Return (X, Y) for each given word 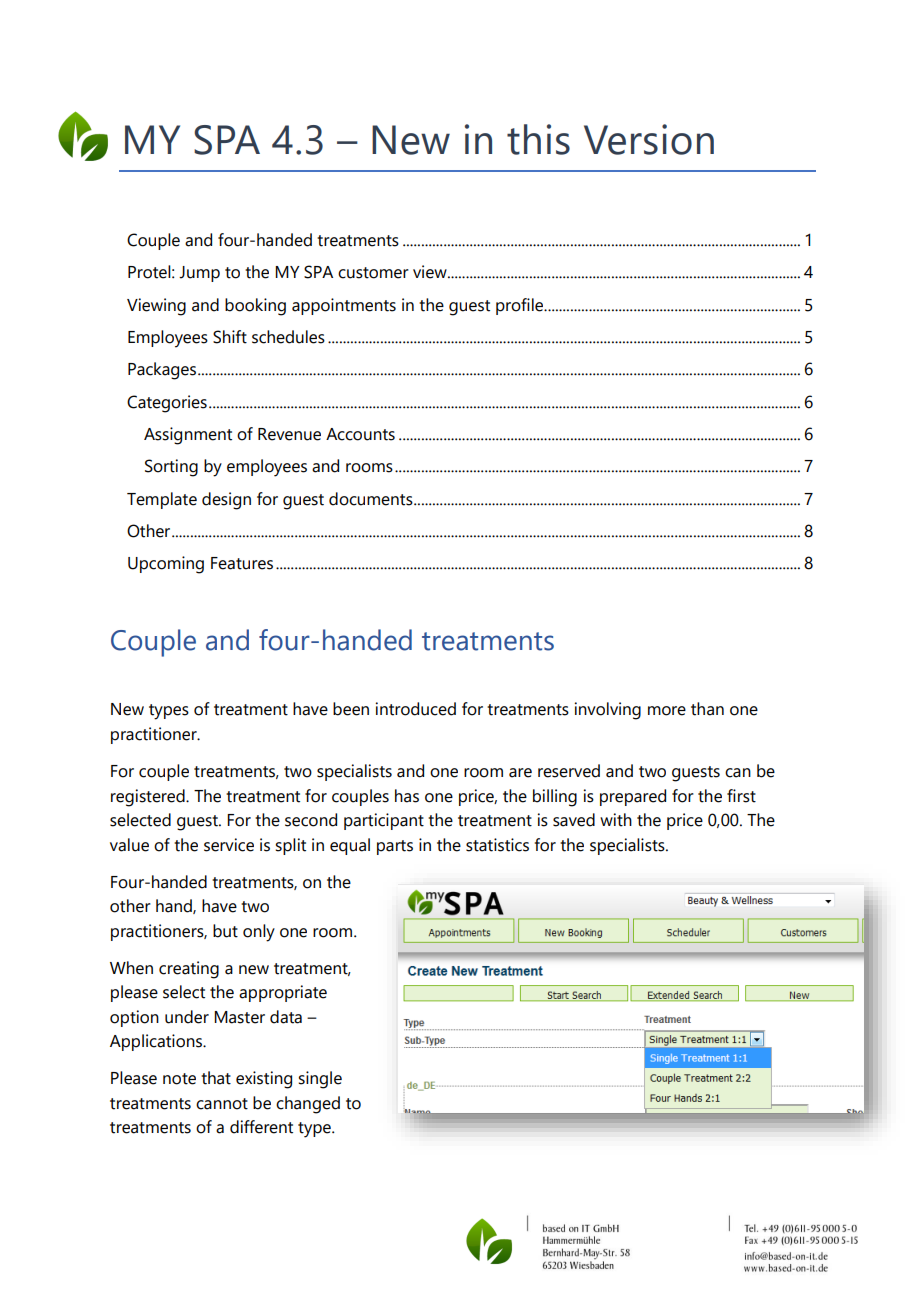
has (407, 796)
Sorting (171, 468)
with (616, 820)
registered (149, 798)
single (320, 1080)
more (667, 711)
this (538, 139)
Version (649, 139)
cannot (222, 1104)
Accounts (360, 434)
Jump (199, 274)
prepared (633, 797)
